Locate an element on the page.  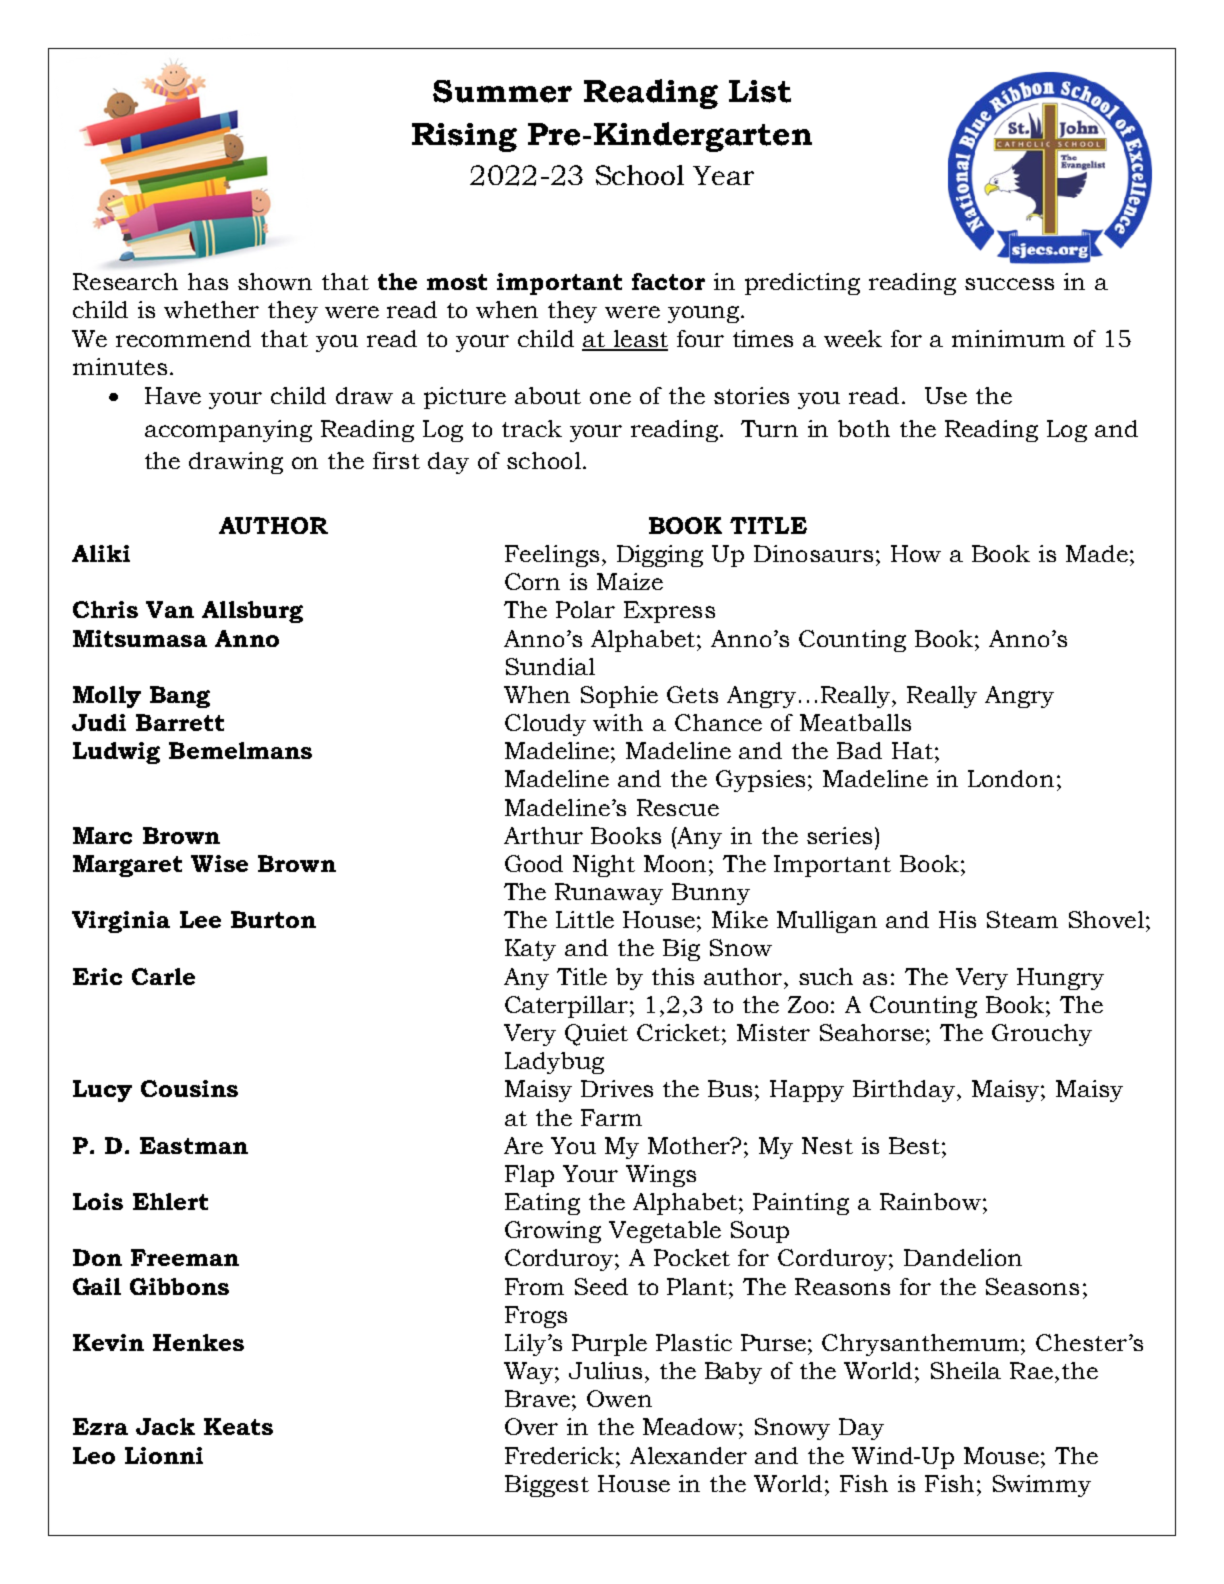
Van is located at coordinates (170, 609).
